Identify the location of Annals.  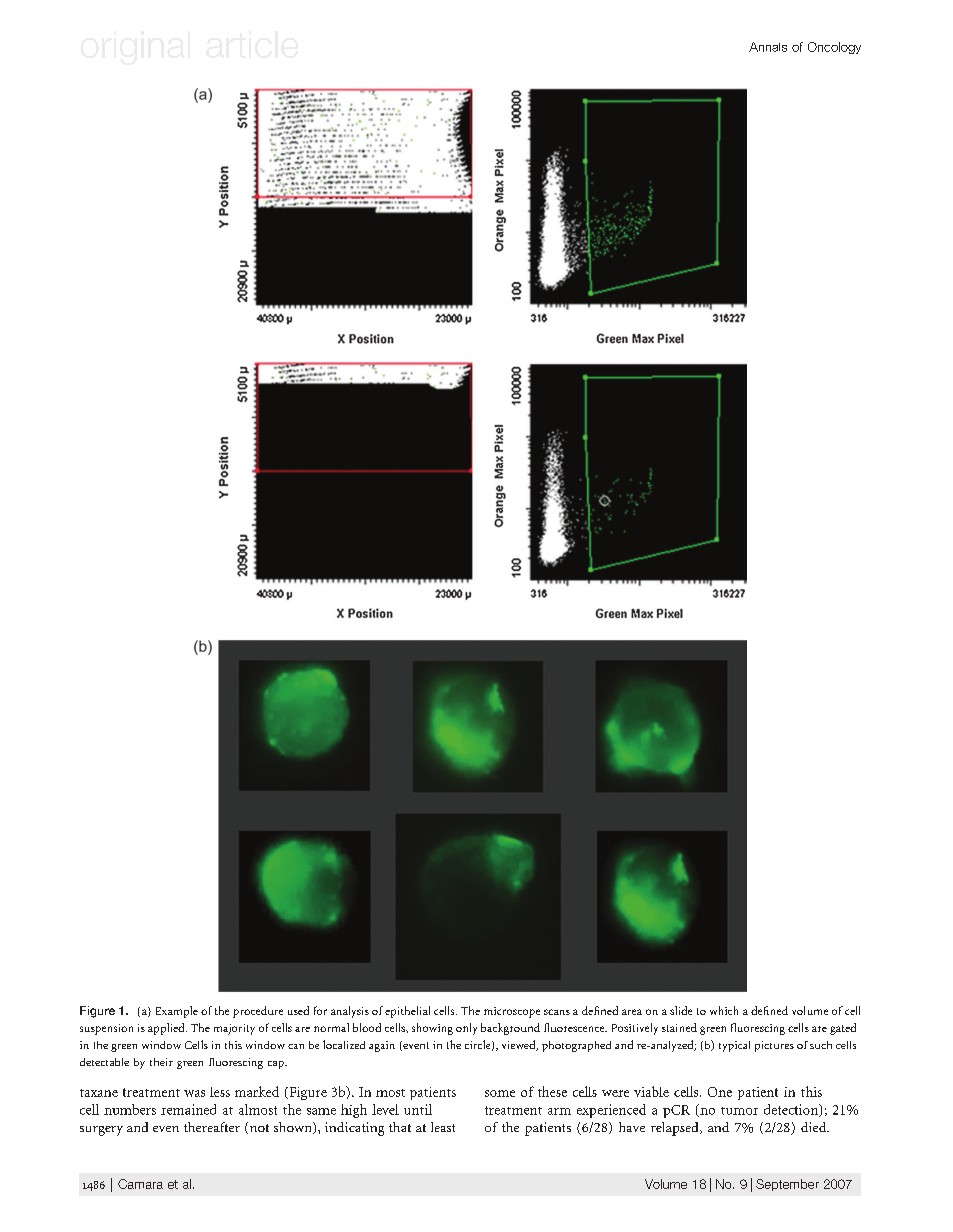
(768, 47).
